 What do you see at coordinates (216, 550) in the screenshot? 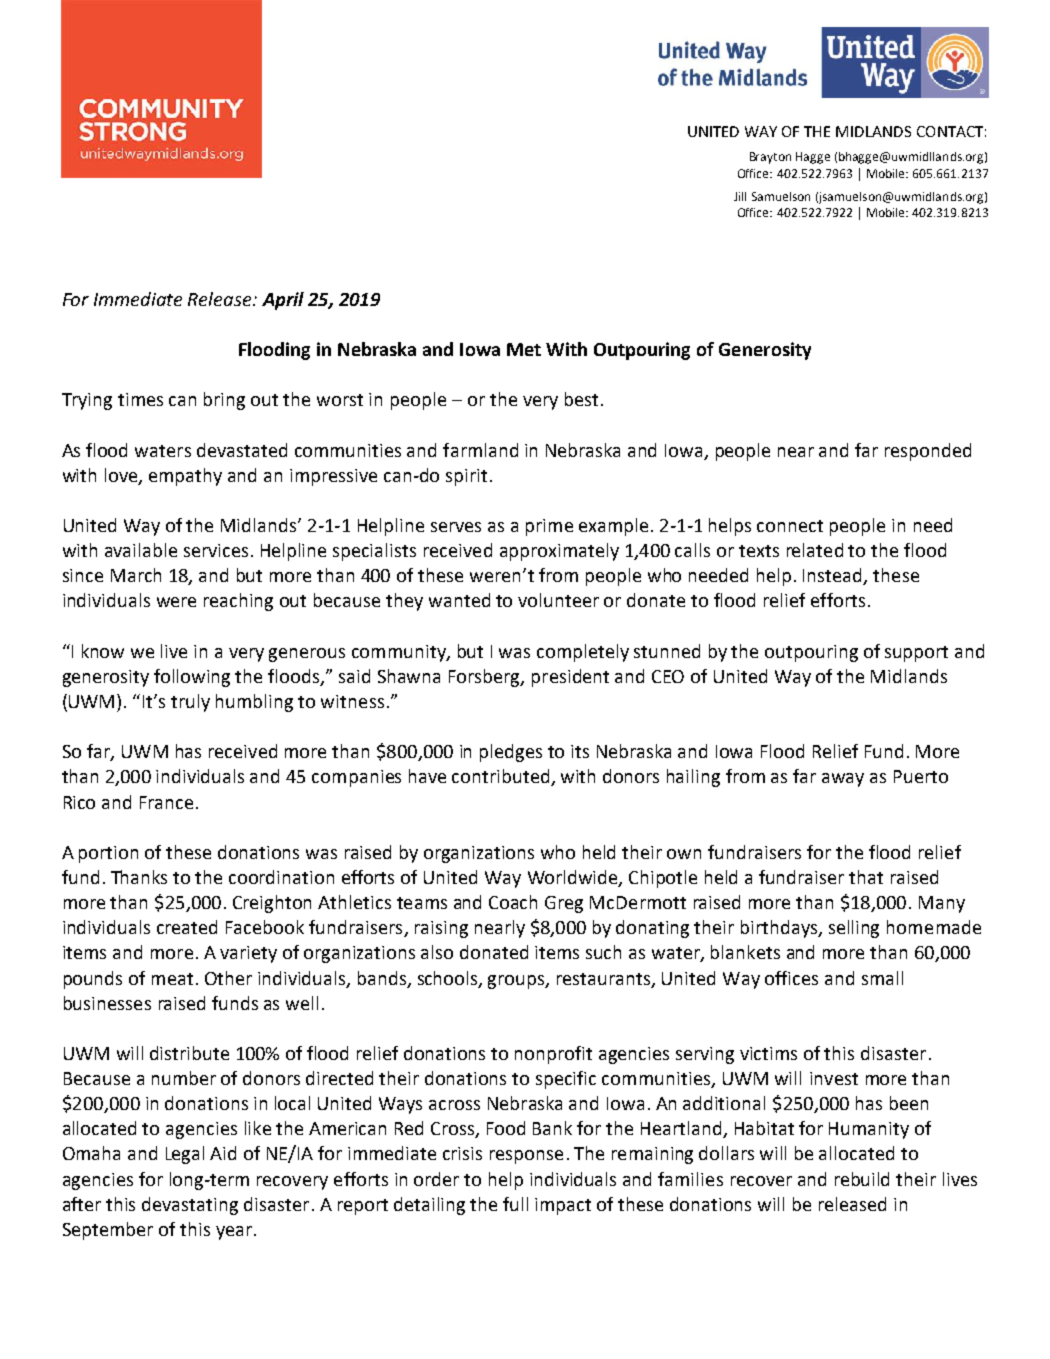
I see `services` at bounding box center [216, 550].
